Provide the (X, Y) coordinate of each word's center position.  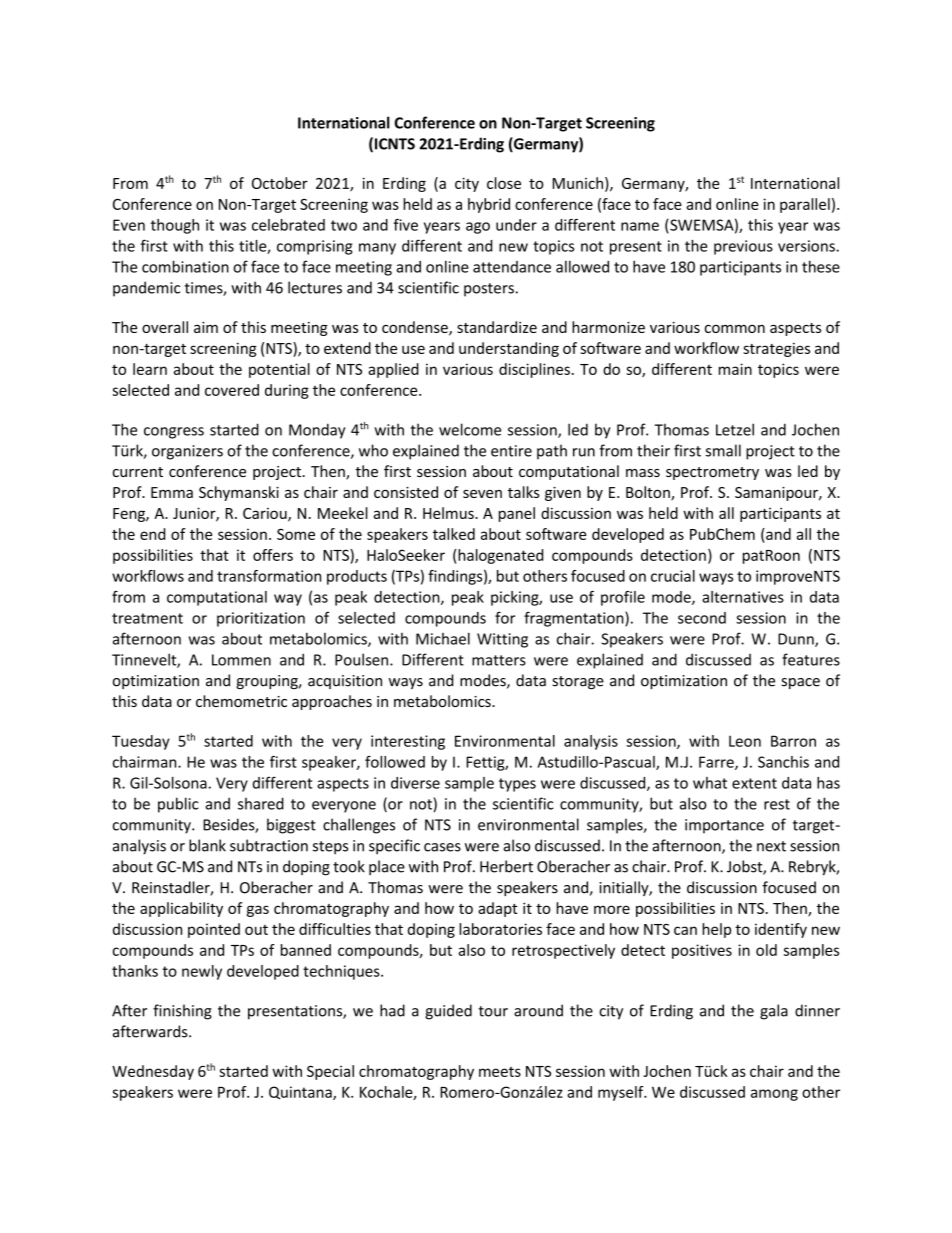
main (735, 369)
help (716, 930)
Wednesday (153, 1072)
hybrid (489, 205)
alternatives (743, 597)
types (517, 785)
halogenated (499, 556)
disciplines (534, 370)
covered (232, 390)
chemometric (241, 701)
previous (743, 247)
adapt (498, 909)
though (175, 226)
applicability (181, 909)
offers (273, 555)
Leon (745, 741)
